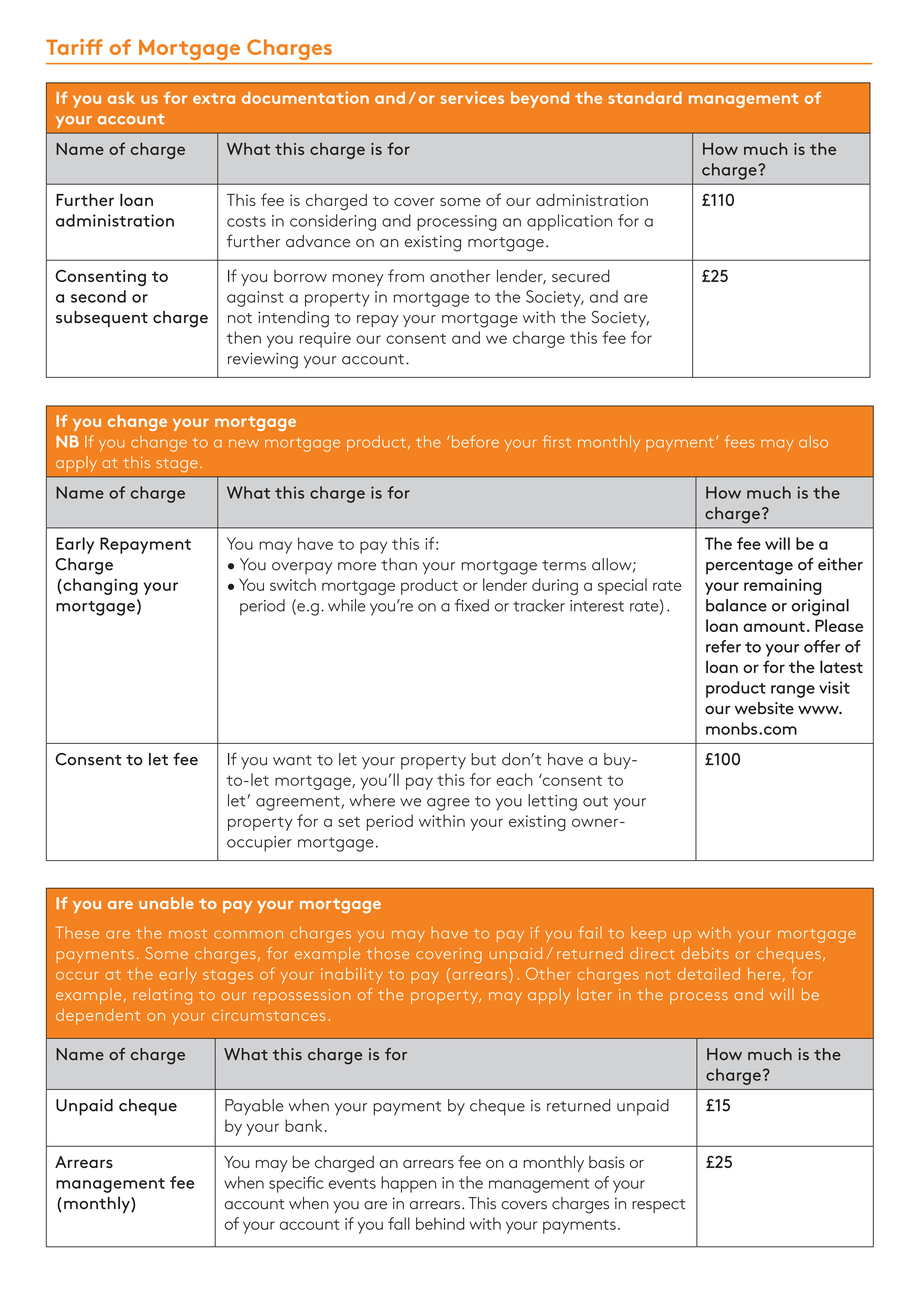  I want to click on services, so click(472, 97).
